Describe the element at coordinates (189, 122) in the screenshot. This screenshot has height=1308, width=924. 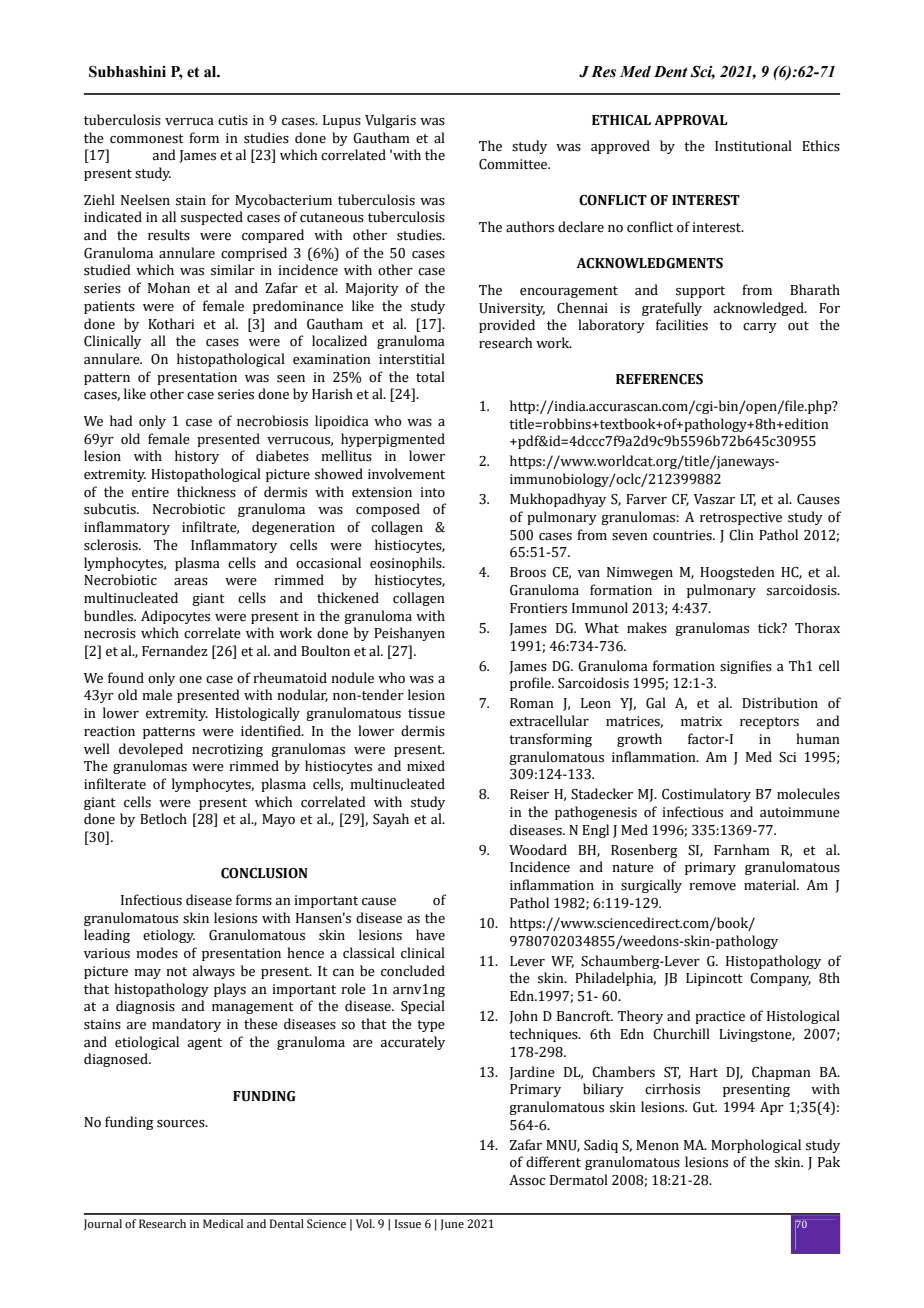
I see `verruca` at that location.
